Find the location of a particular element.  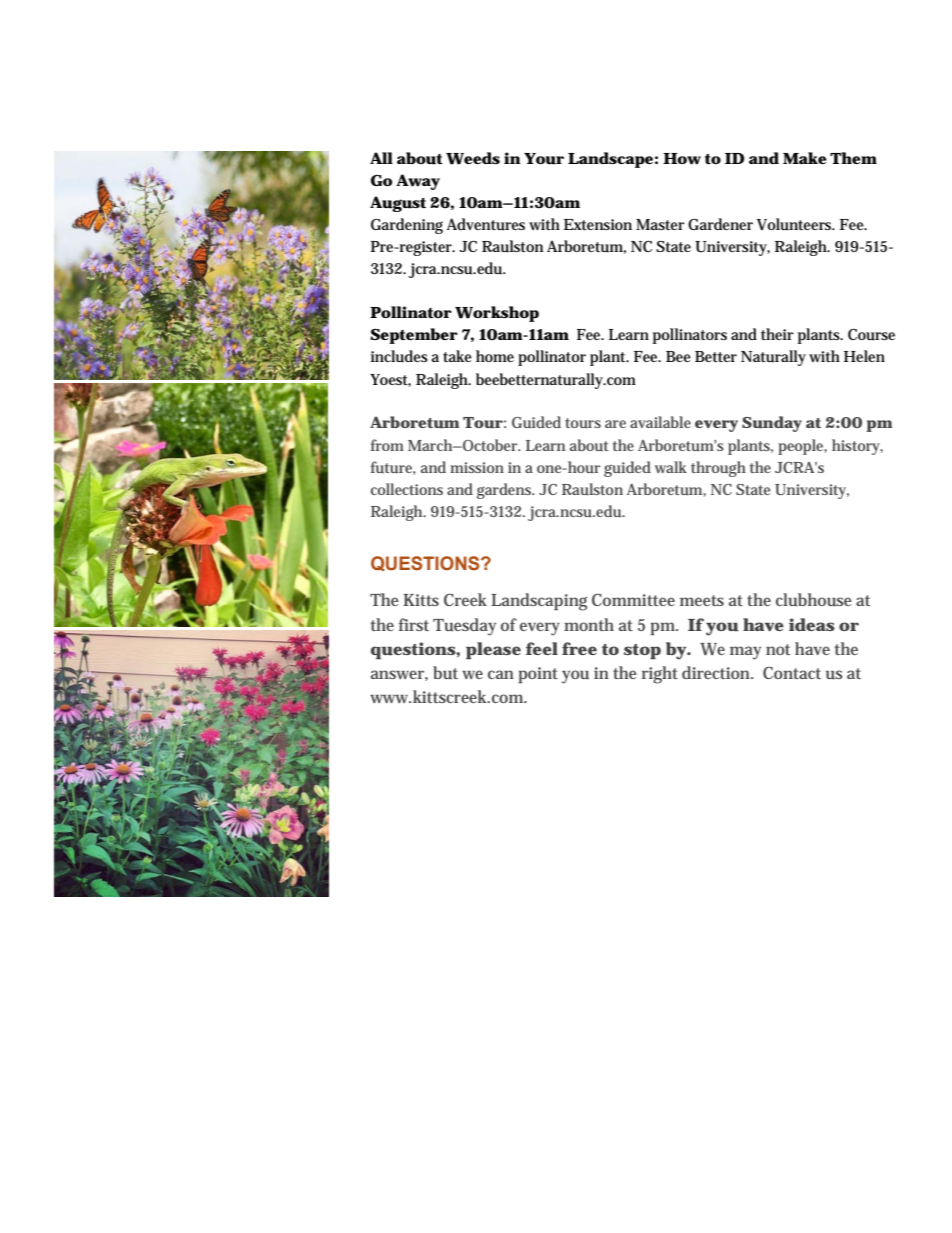

clubhouse is located at coordinates (814, 599).
